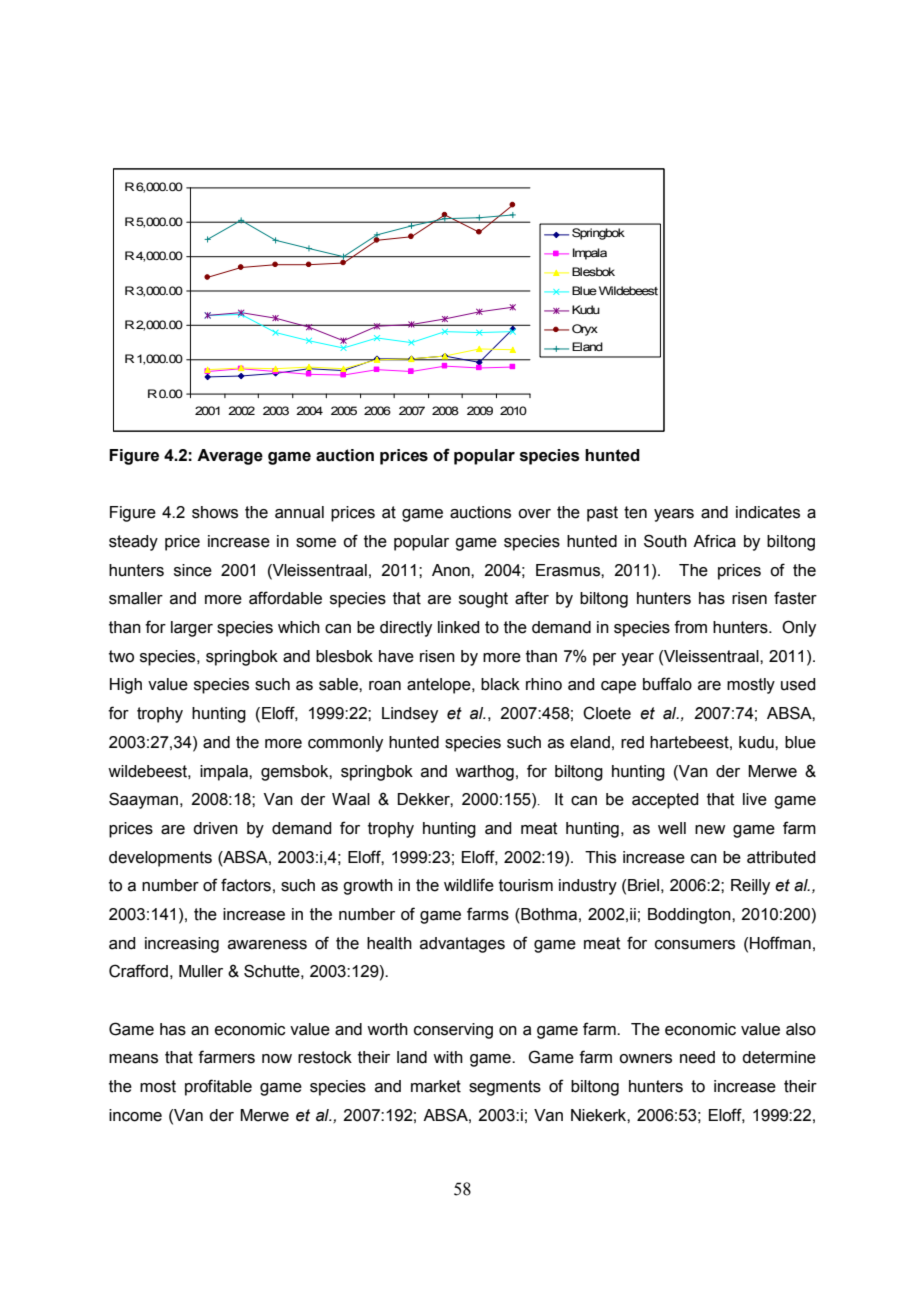 This screenshot has width=924, height=1308. What do you see at coordinates (230, 457) in the screenshot?
I see `Average` at bounding box center [230, 457].
